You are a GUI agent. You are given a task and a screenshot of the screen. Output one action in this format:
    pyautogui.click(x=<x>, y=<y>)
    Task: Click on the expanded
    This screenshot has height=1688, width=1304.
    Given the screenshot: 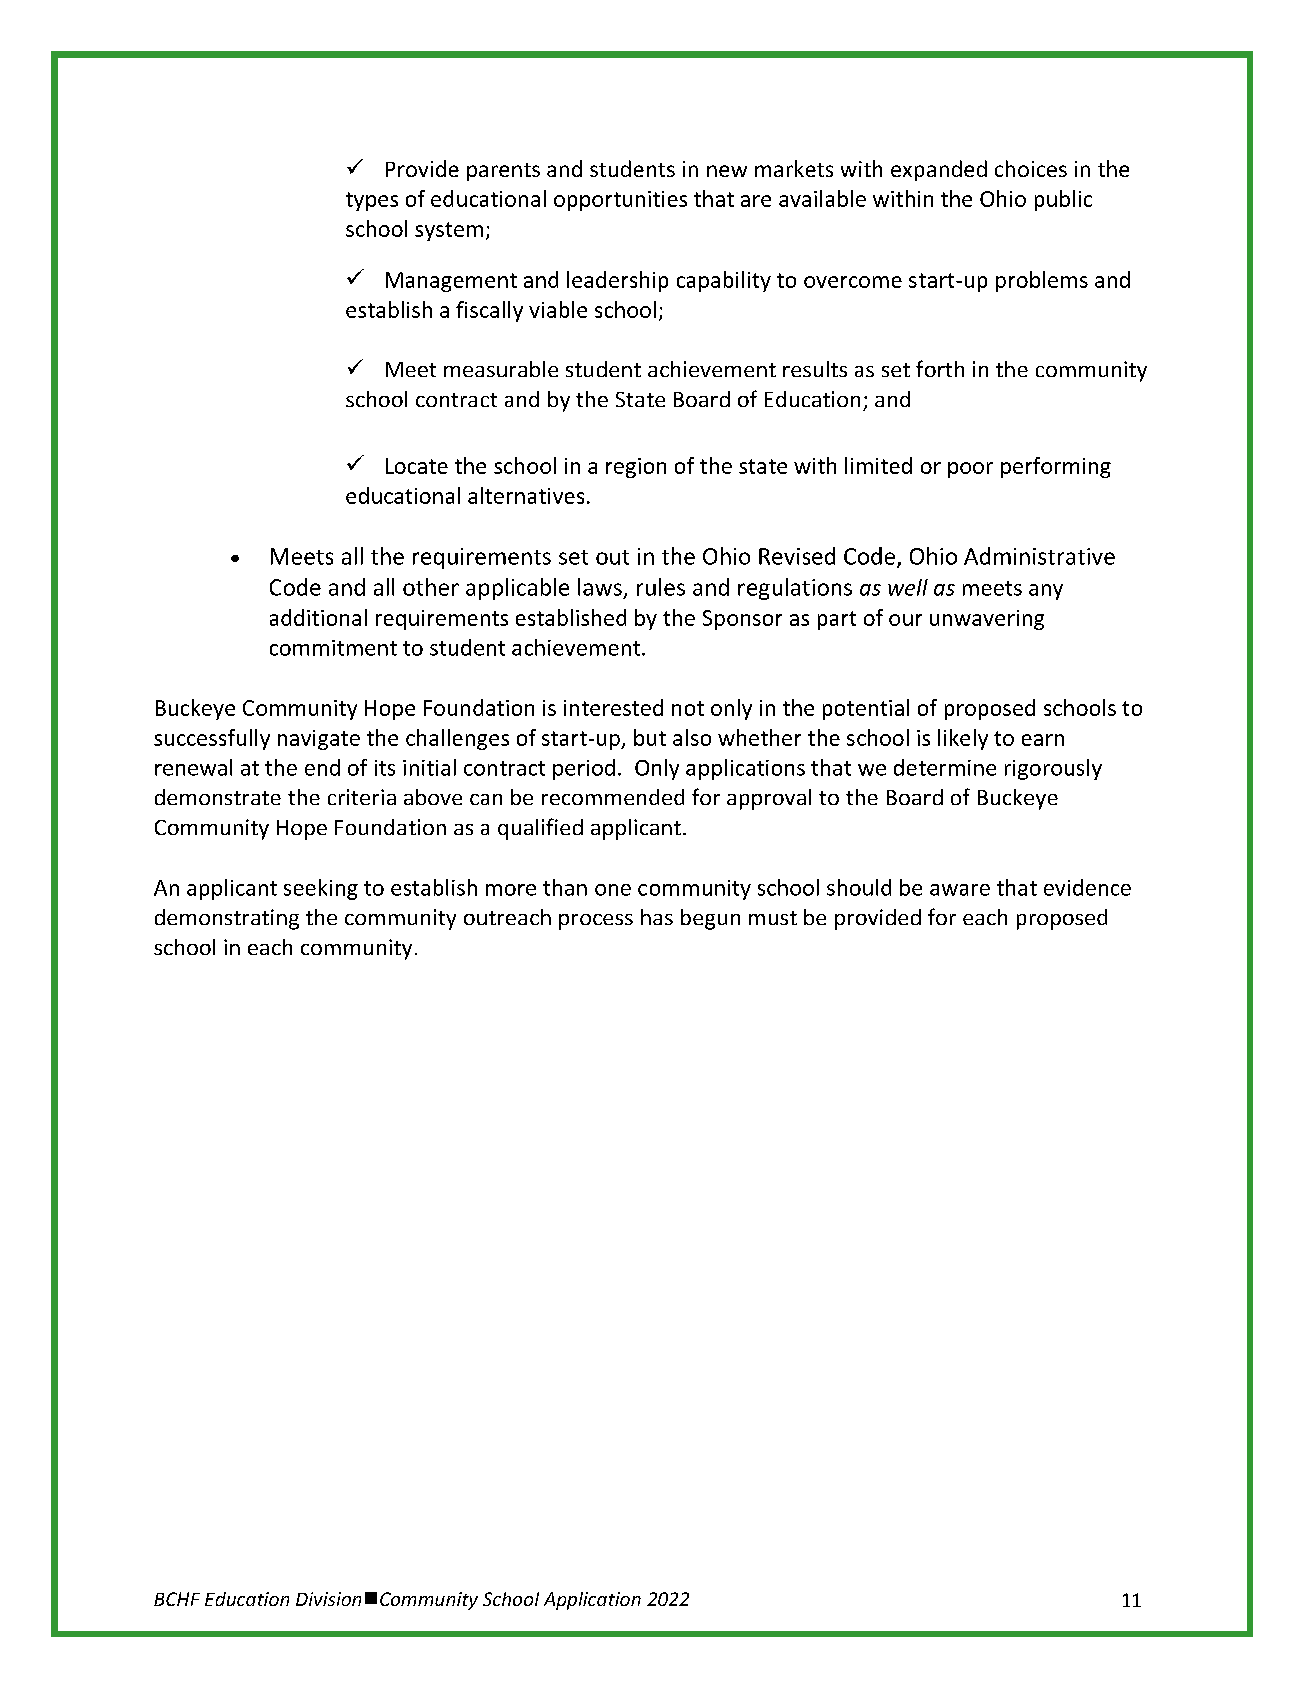 What is the action you would take?
    pyautogui.click(x=939, y=170)
